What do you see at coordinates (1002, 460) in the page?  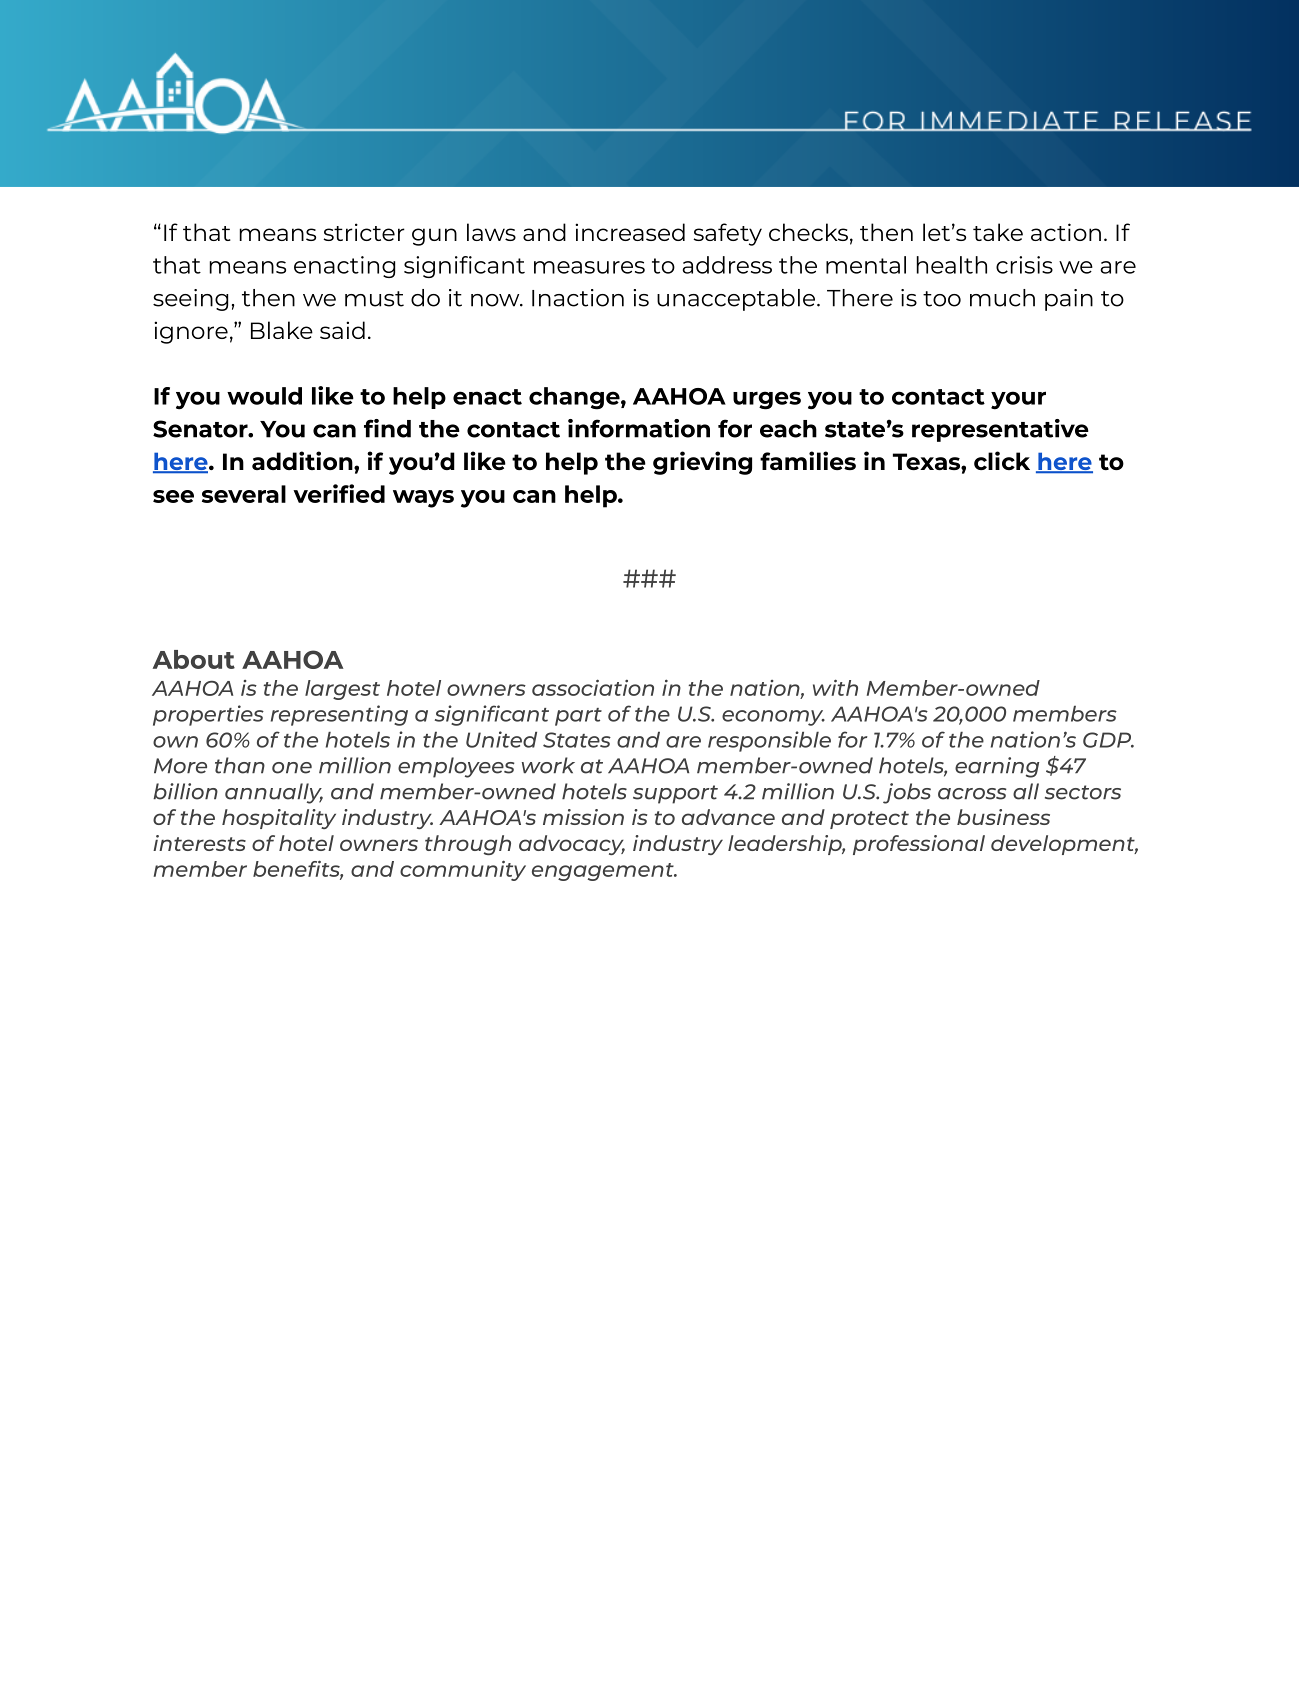 I see `click` at bounding box center [1002, 460].
